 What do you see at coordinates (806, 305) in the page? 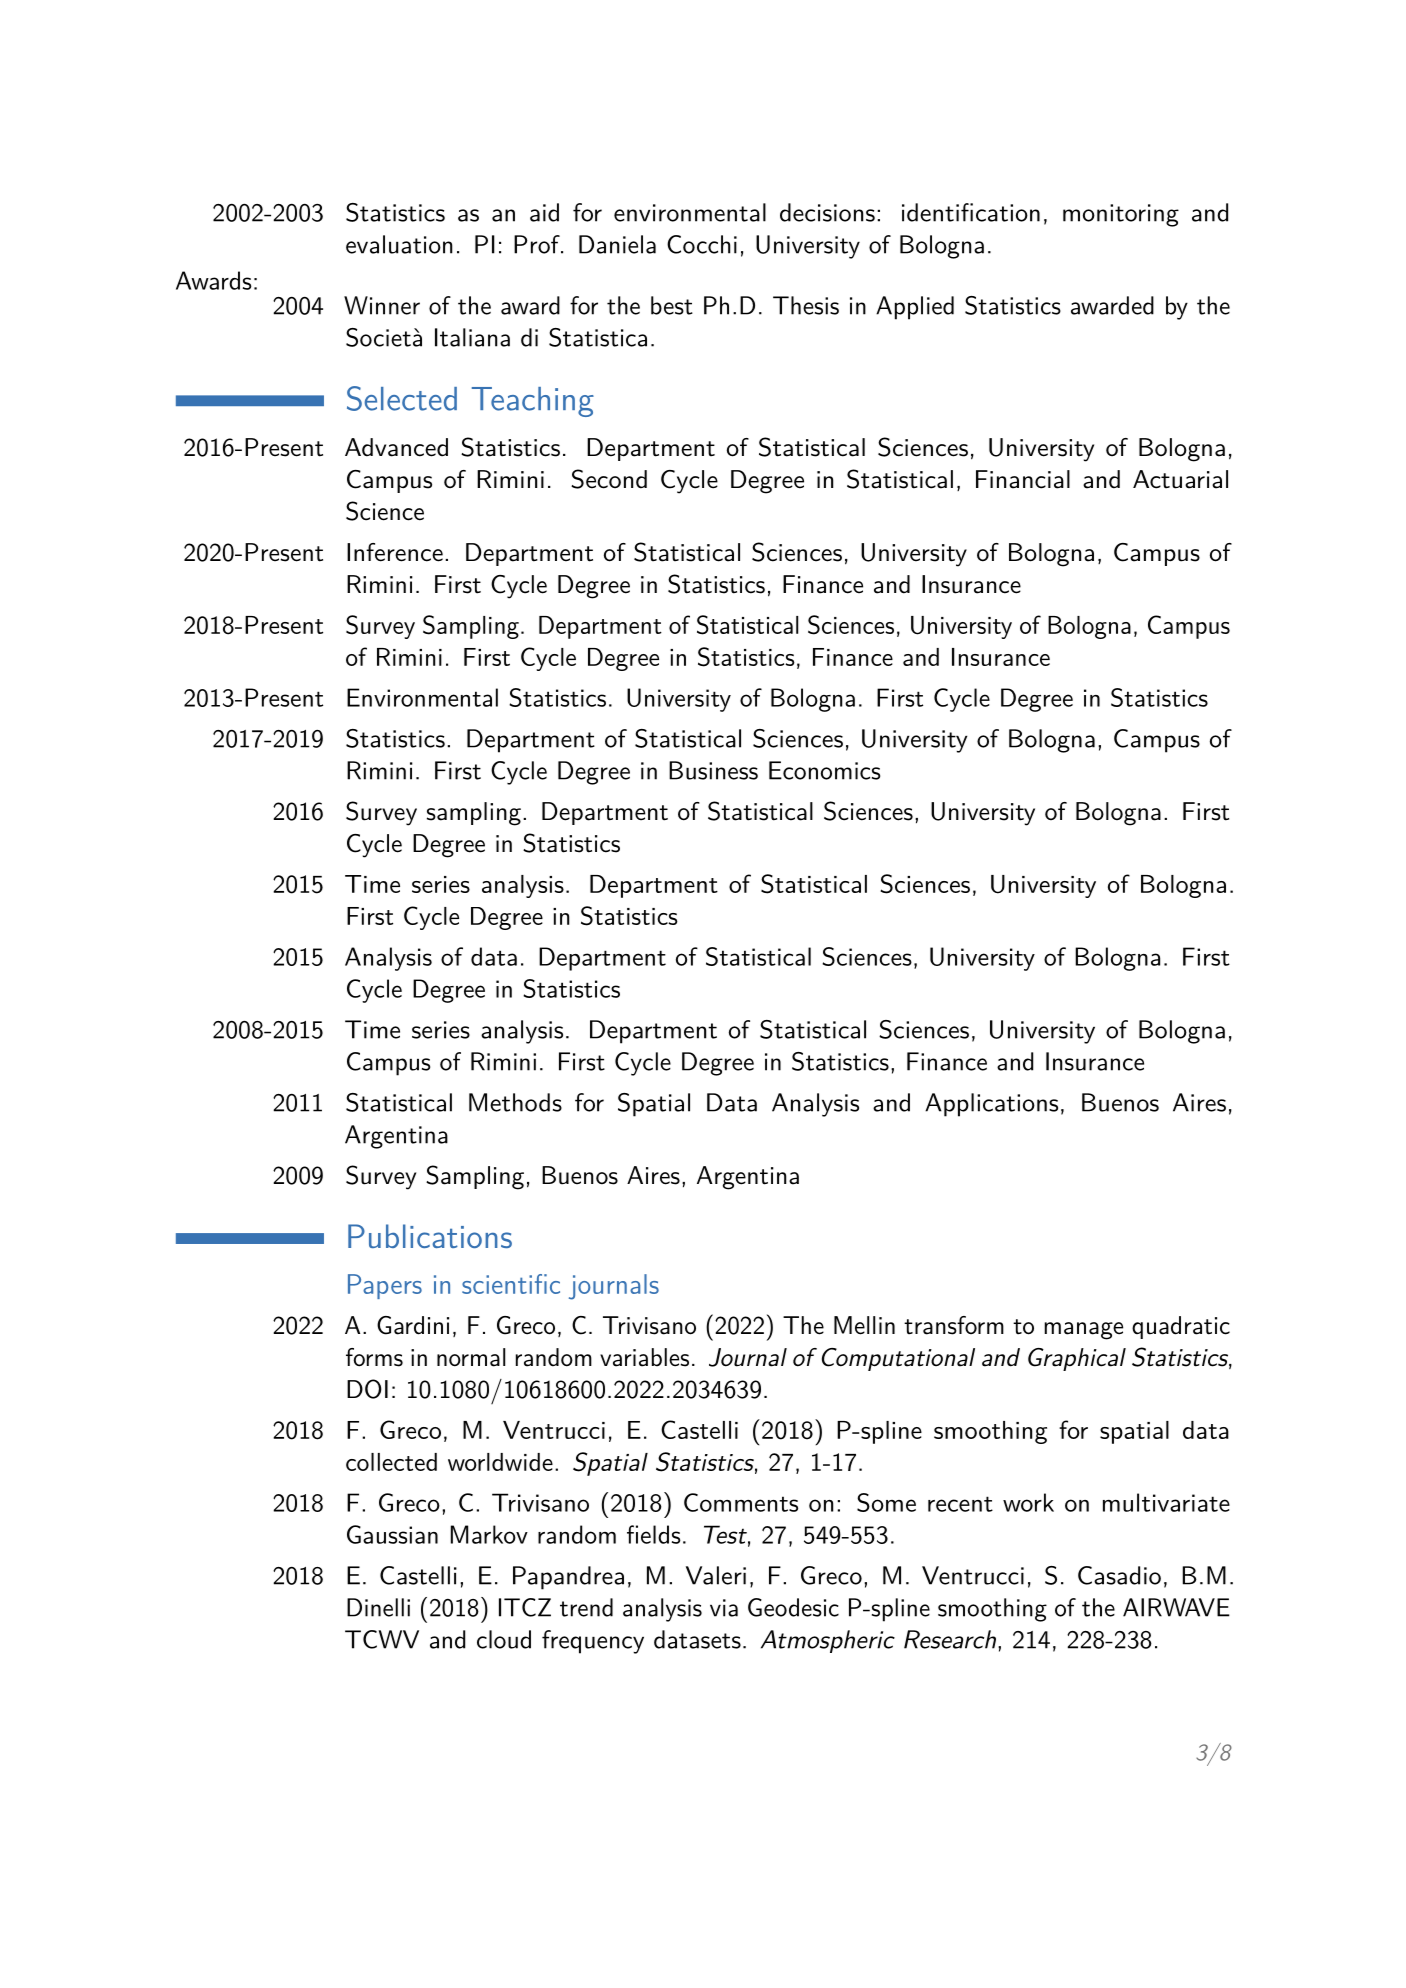
I see `Thesis` at bounding box center [806, 305].
